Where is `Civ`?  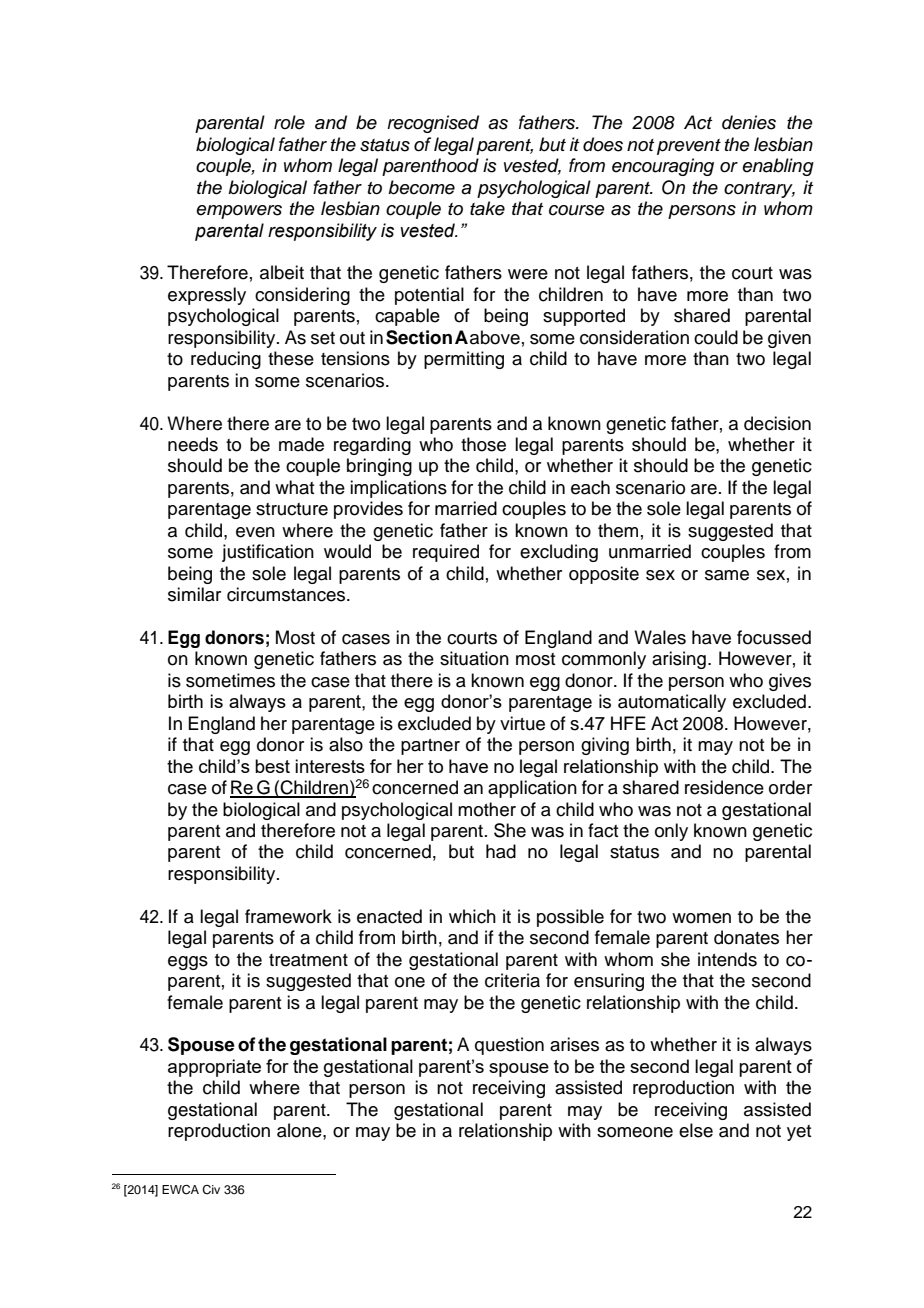
Civ is located at coordinates (211, 1190).
